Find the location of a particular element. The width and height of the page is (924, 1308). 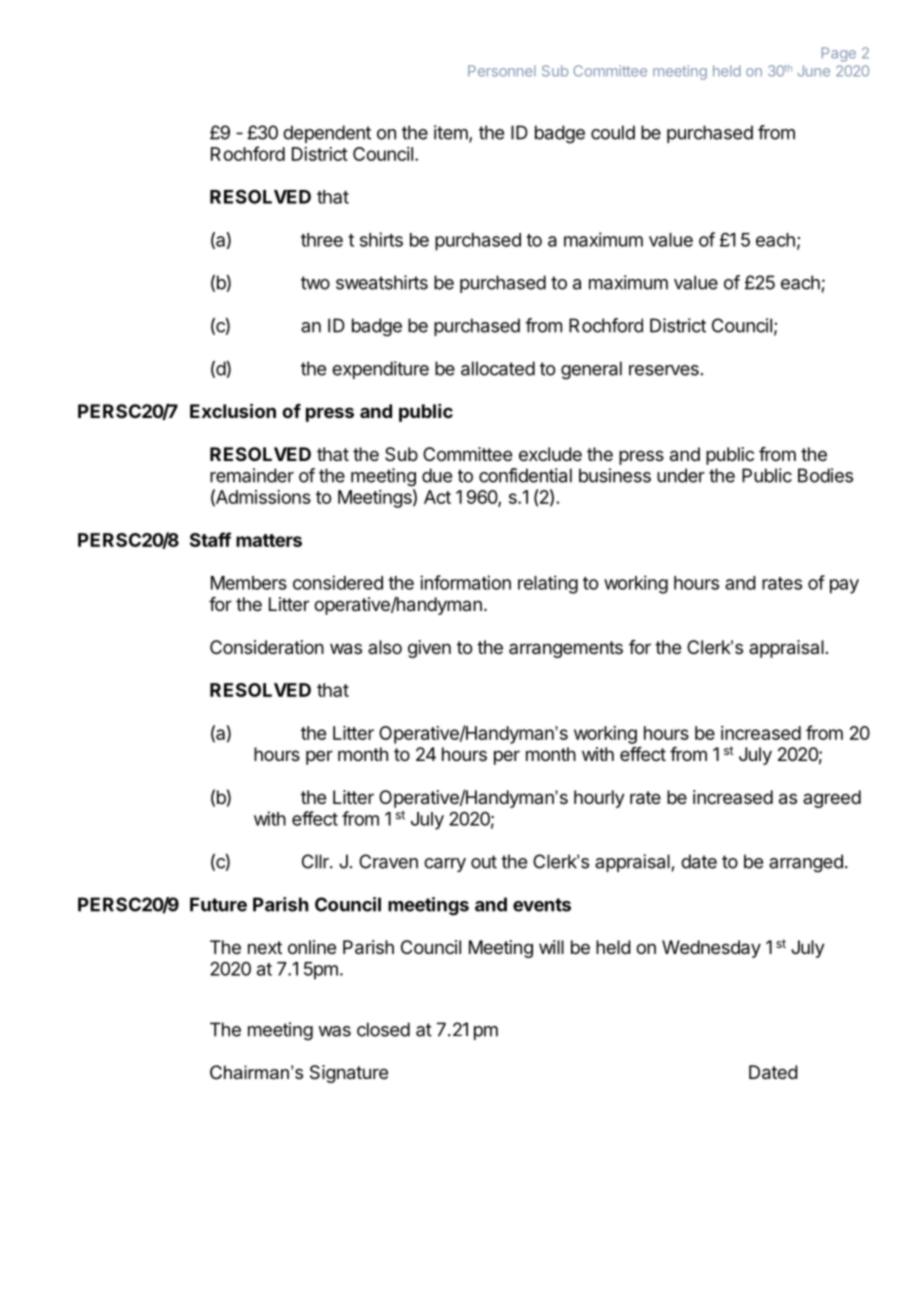

Signature is located at coordinates (349, 1074).
